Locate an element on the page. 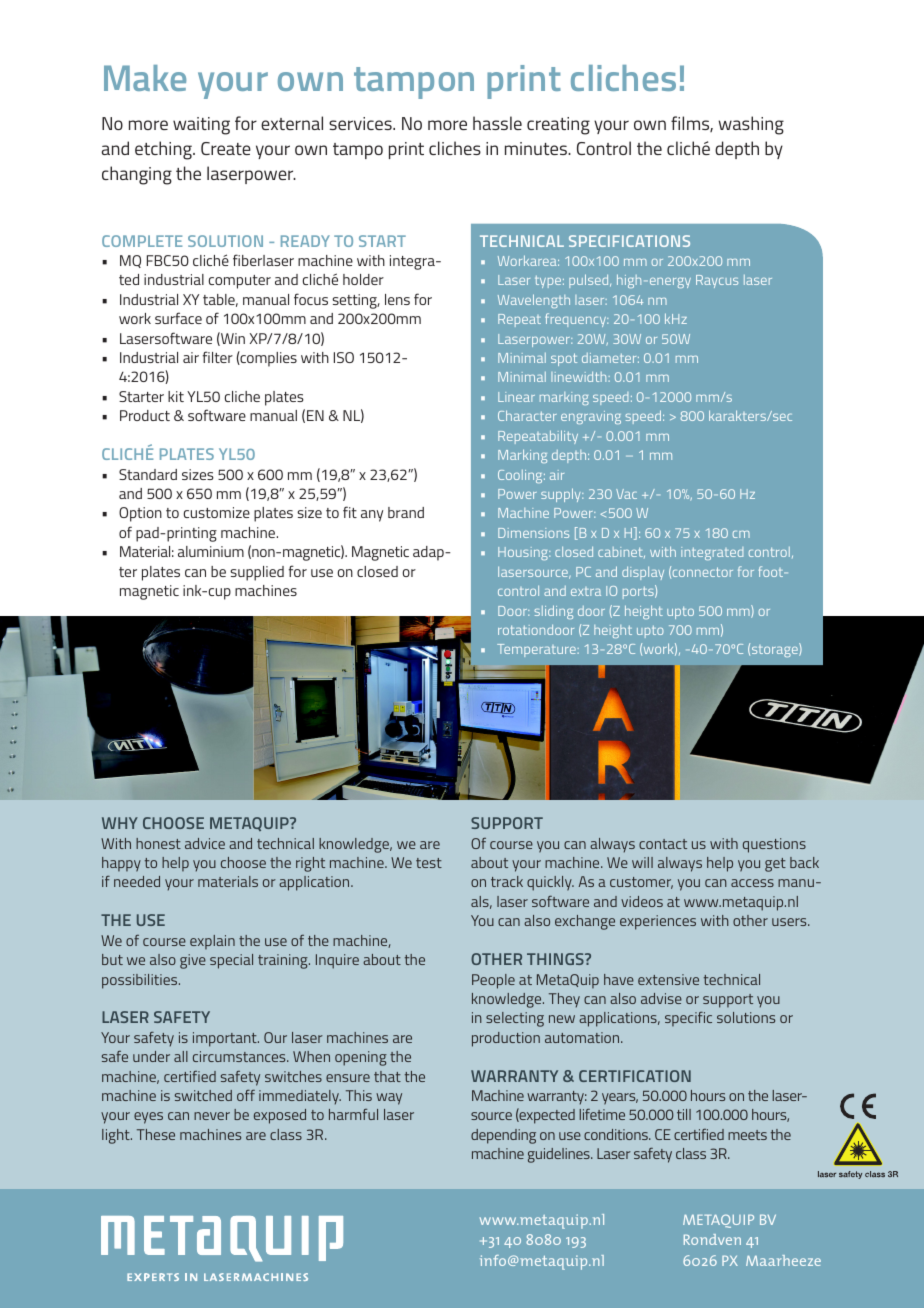 This document has width=924, height=1308. questions is located at coordinates (774, 845).
